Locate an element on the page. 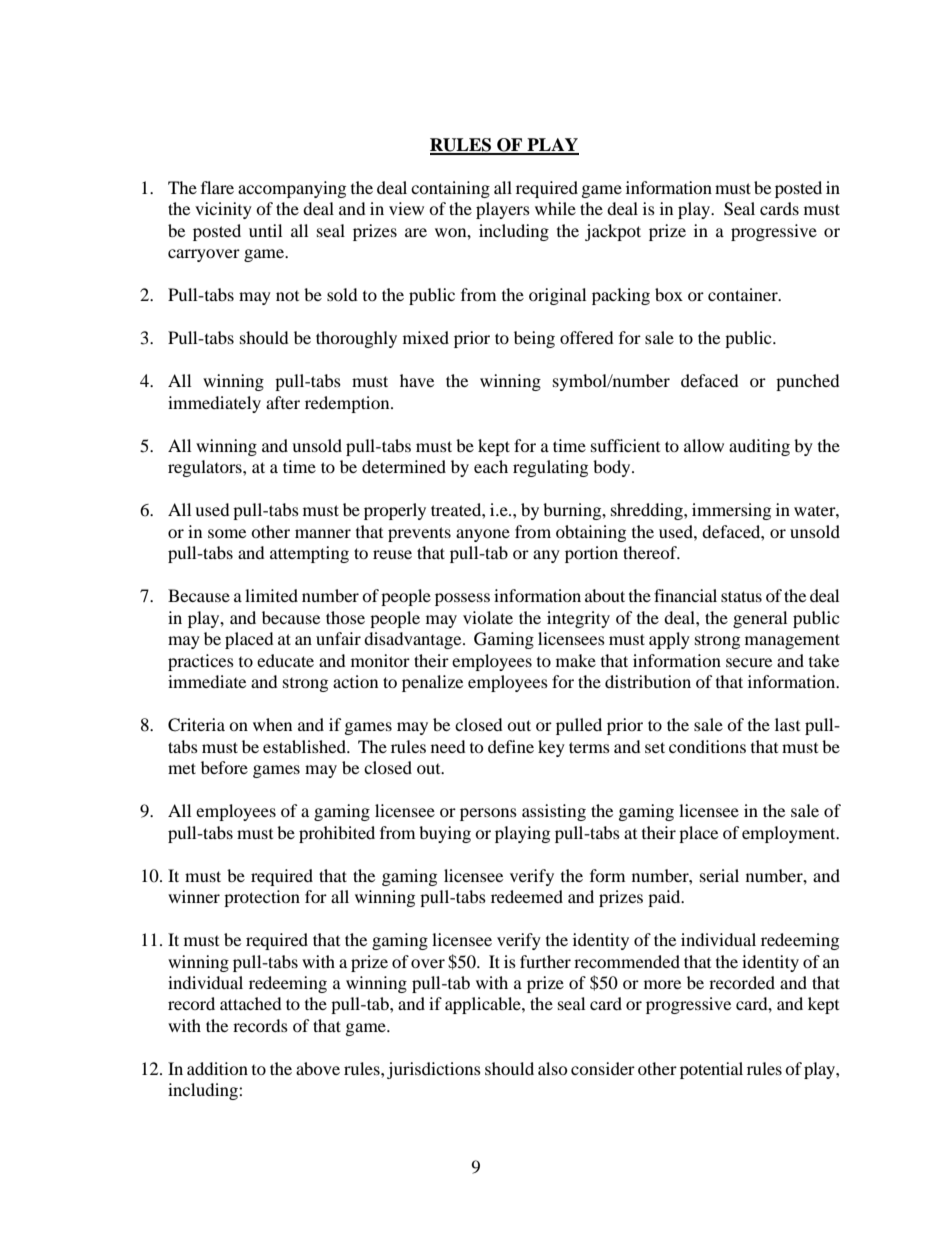  addition is located at coordinates (217, 1068).
